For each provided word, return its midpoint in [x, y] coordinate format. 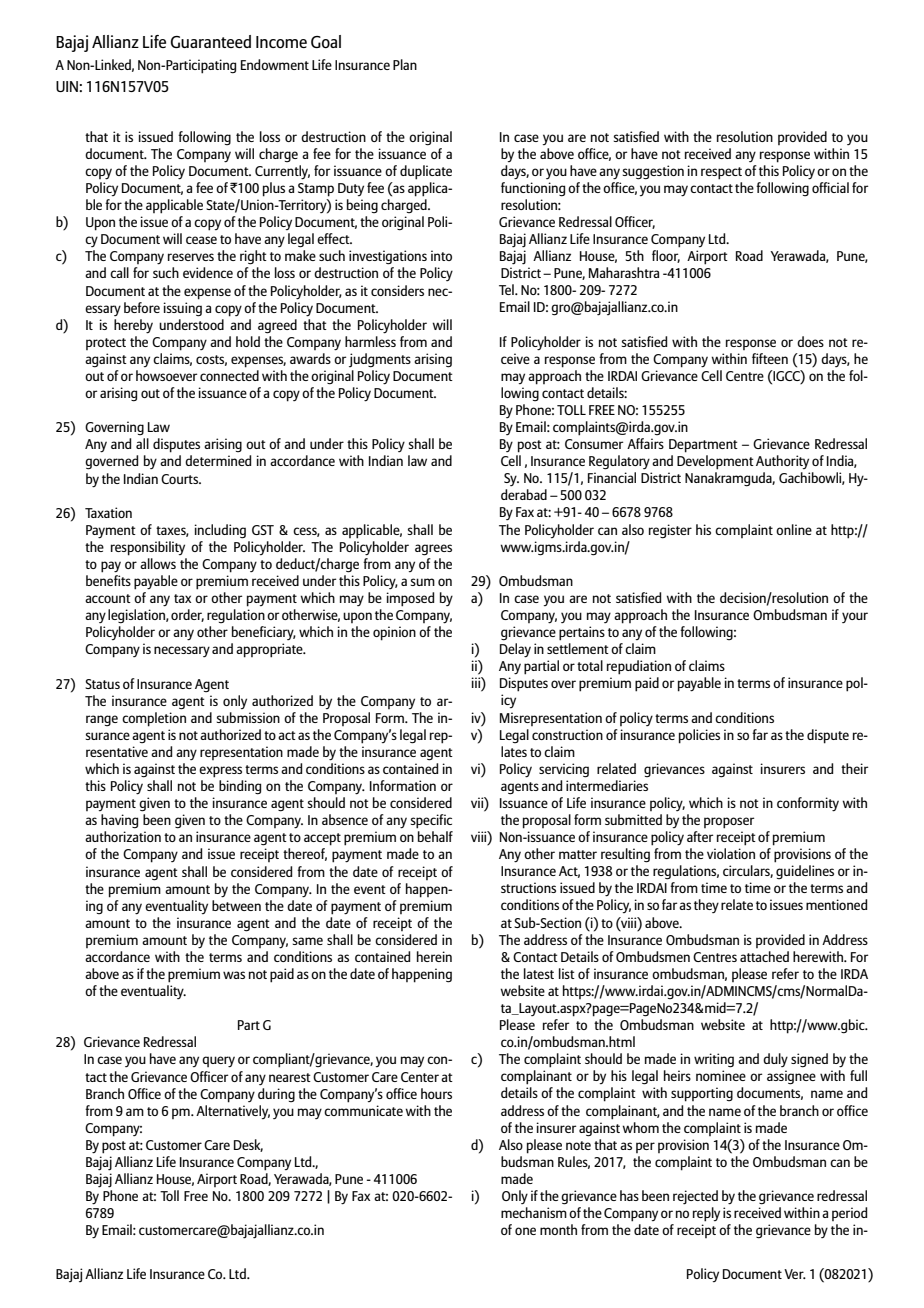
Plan [405, 64]
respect [721, 173]
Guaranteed [211, 41]
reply [706, 1214]
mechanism [534, 1212]
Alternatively [233, 1110]
